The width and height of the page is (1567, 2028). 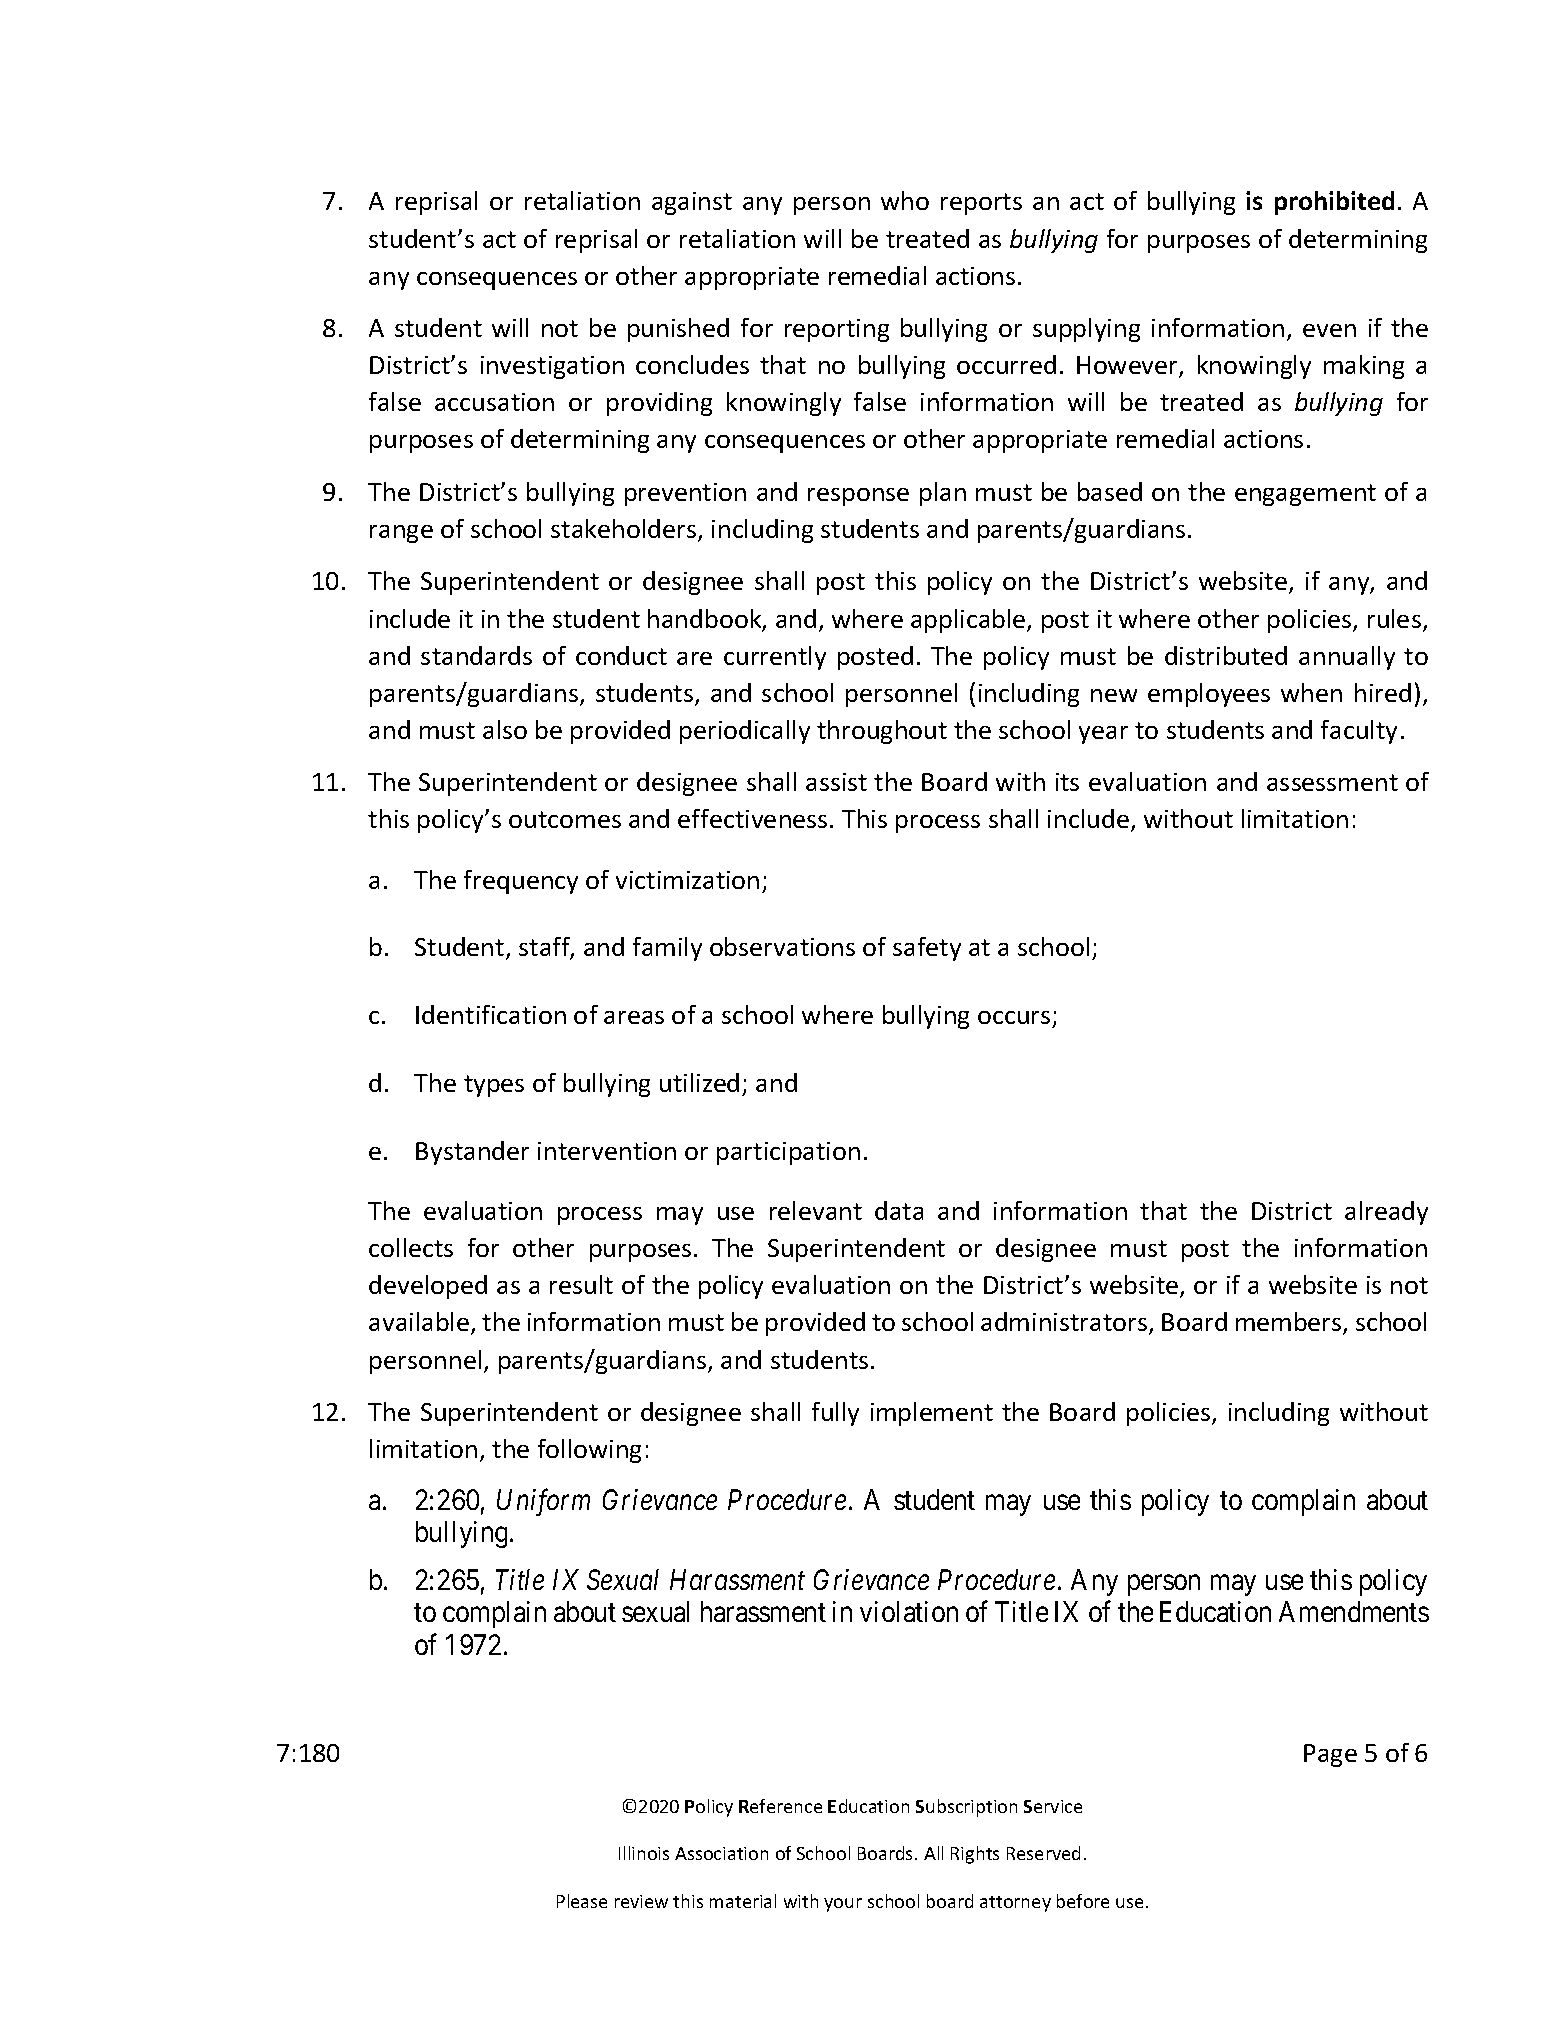 What do you see at coordinates (543, 1502) in the page?
I see `Uniform` at bounding box center [543, 1502].
